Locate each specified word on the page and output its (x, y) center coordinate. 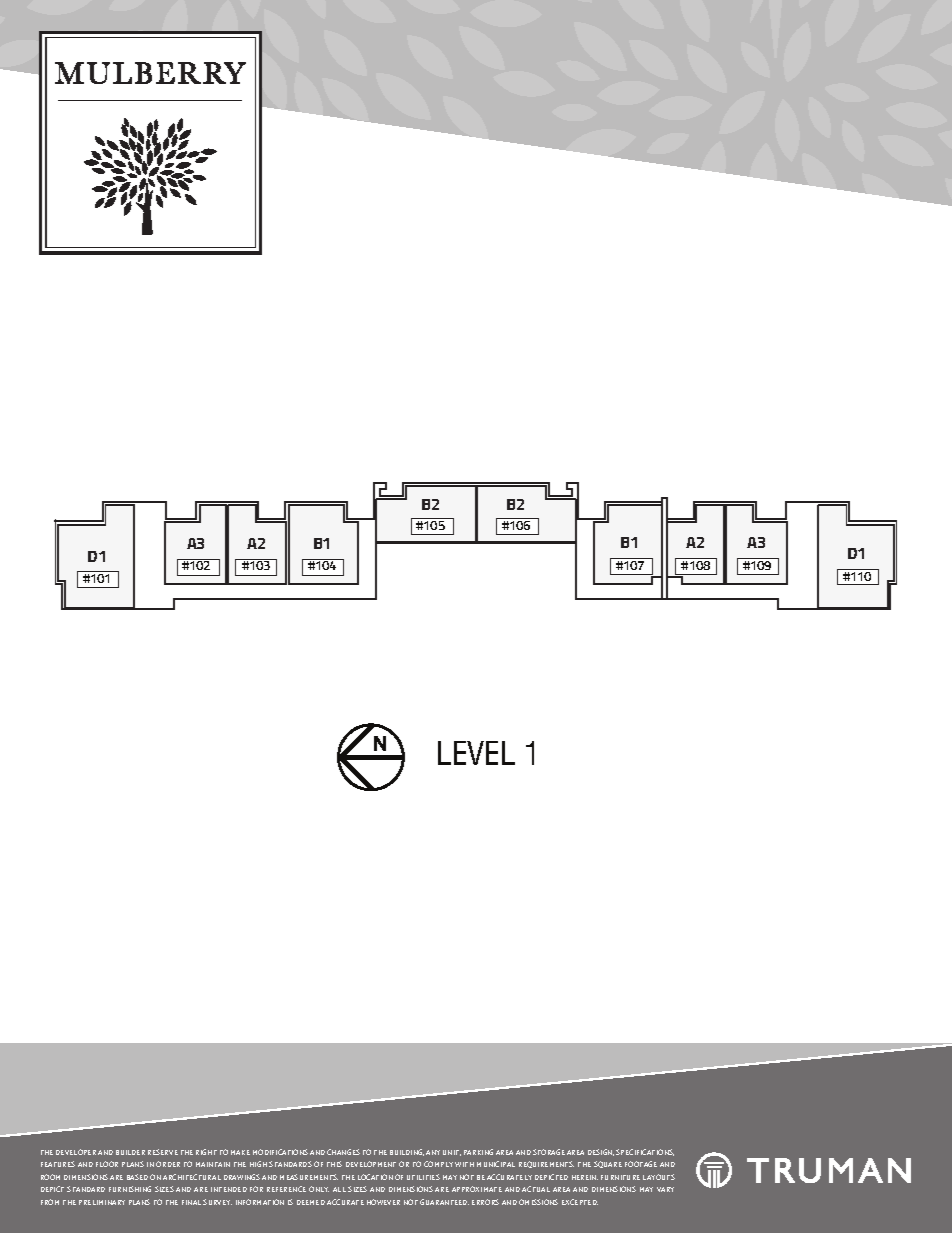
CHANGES (343, 1152)
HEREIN (585, 1177)
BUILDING (407, 1152)
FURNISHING (130, 1189)
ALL (339, 1189)
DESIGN (601, 1152)
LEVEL (476, 753)
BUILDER (130, 1152)
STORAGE (549, 1152)
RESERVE (163, 1152)
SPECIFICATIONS (645, 1152)
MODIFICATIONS (280, 1152)
